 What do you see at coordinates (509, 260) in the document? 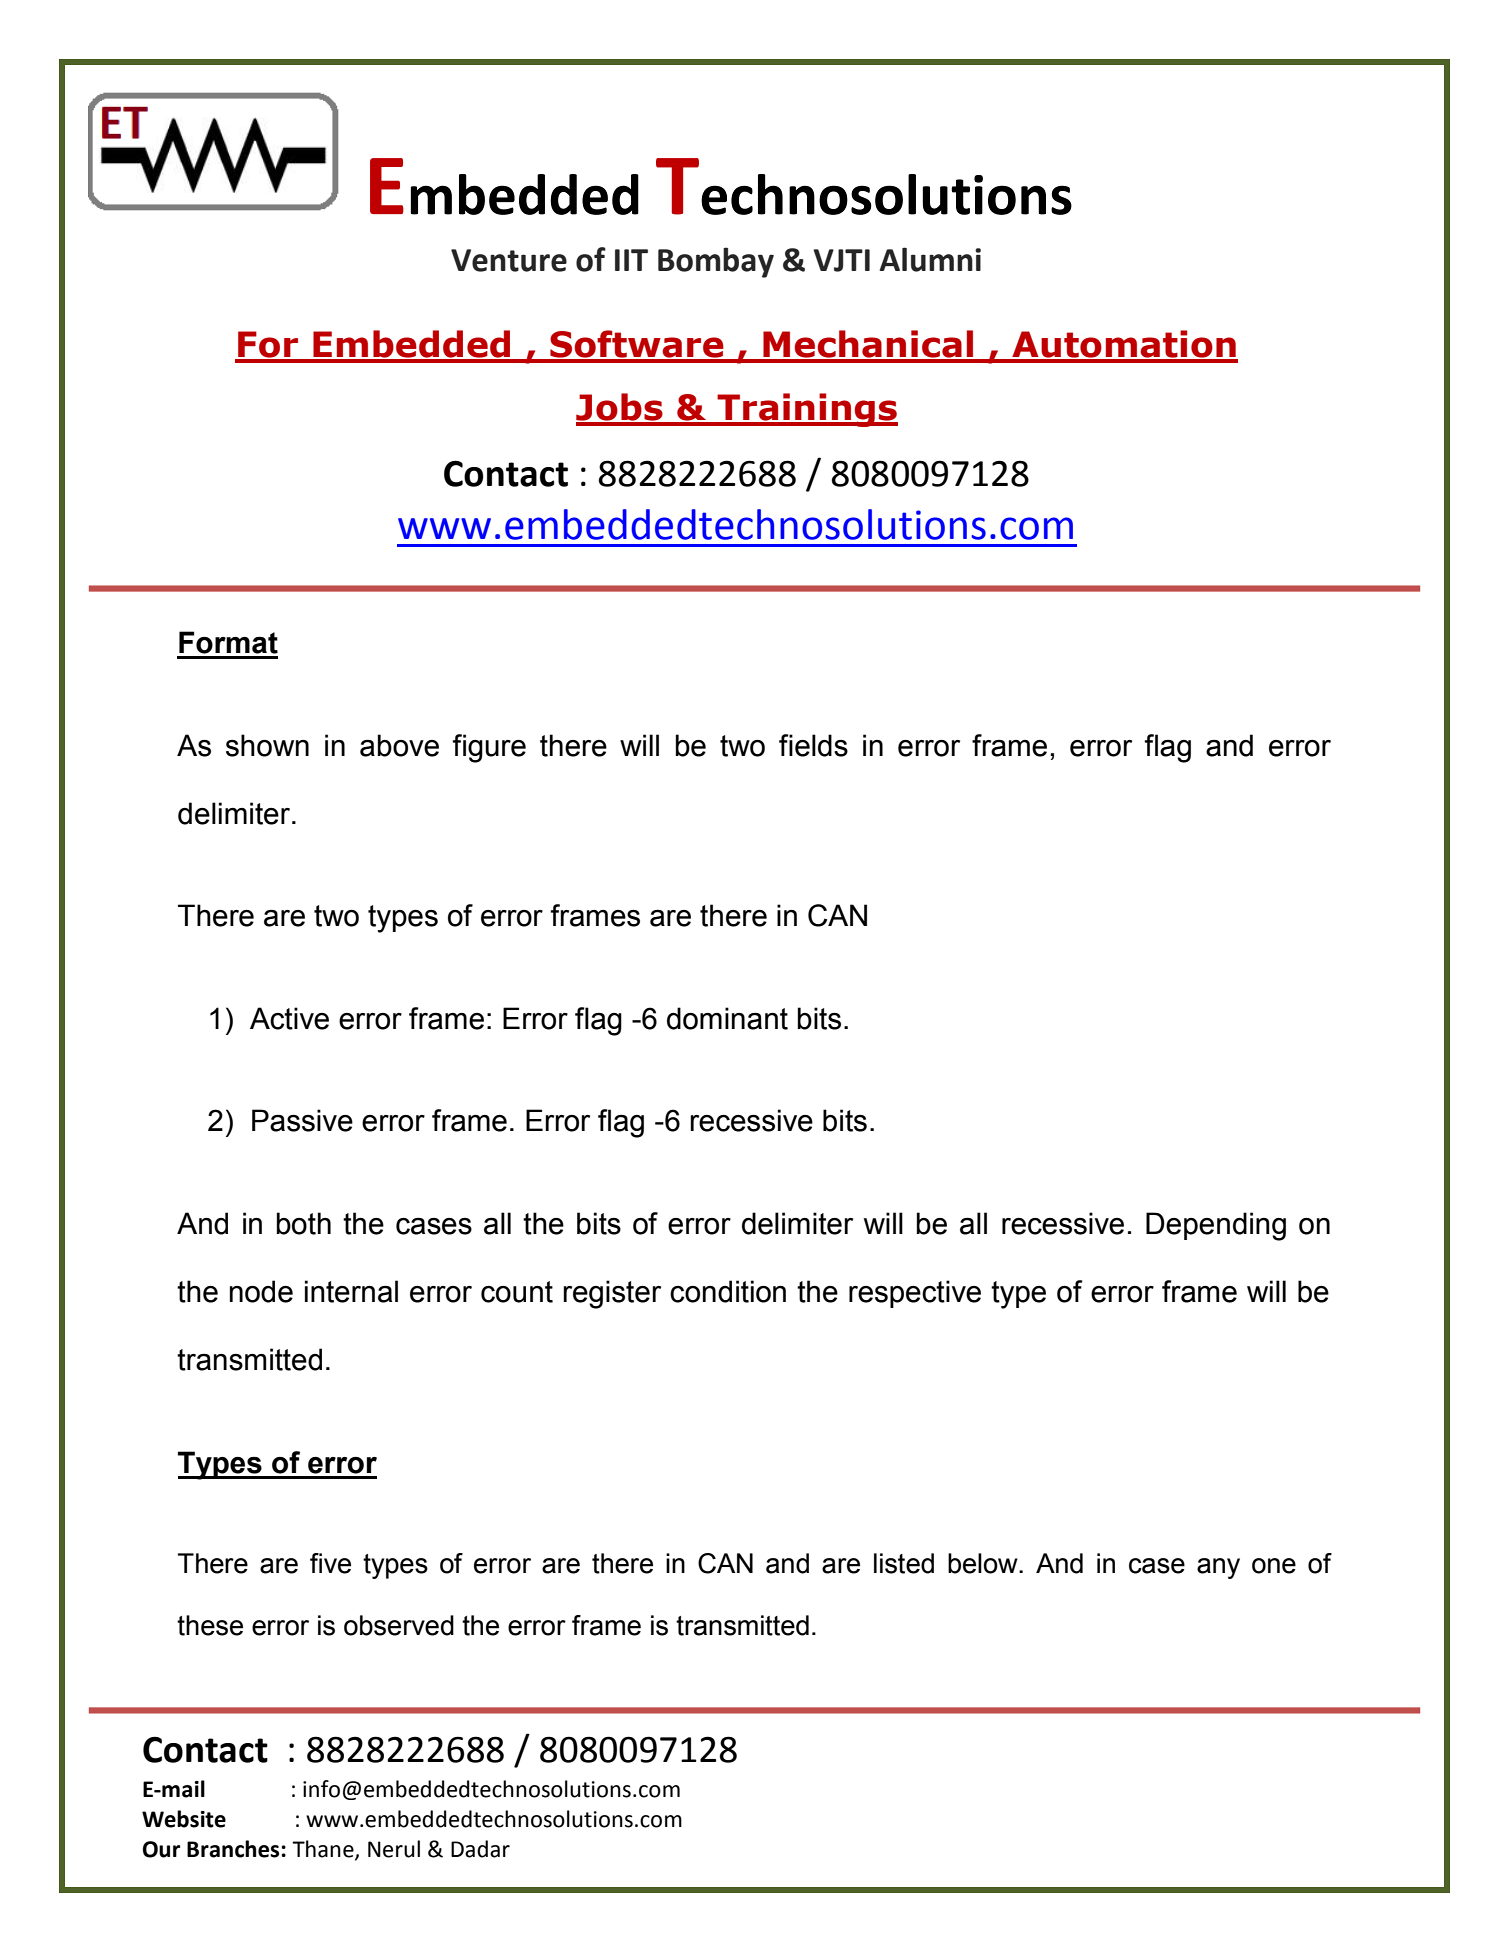
I see `Venture` at bounding box center [509, 260].
